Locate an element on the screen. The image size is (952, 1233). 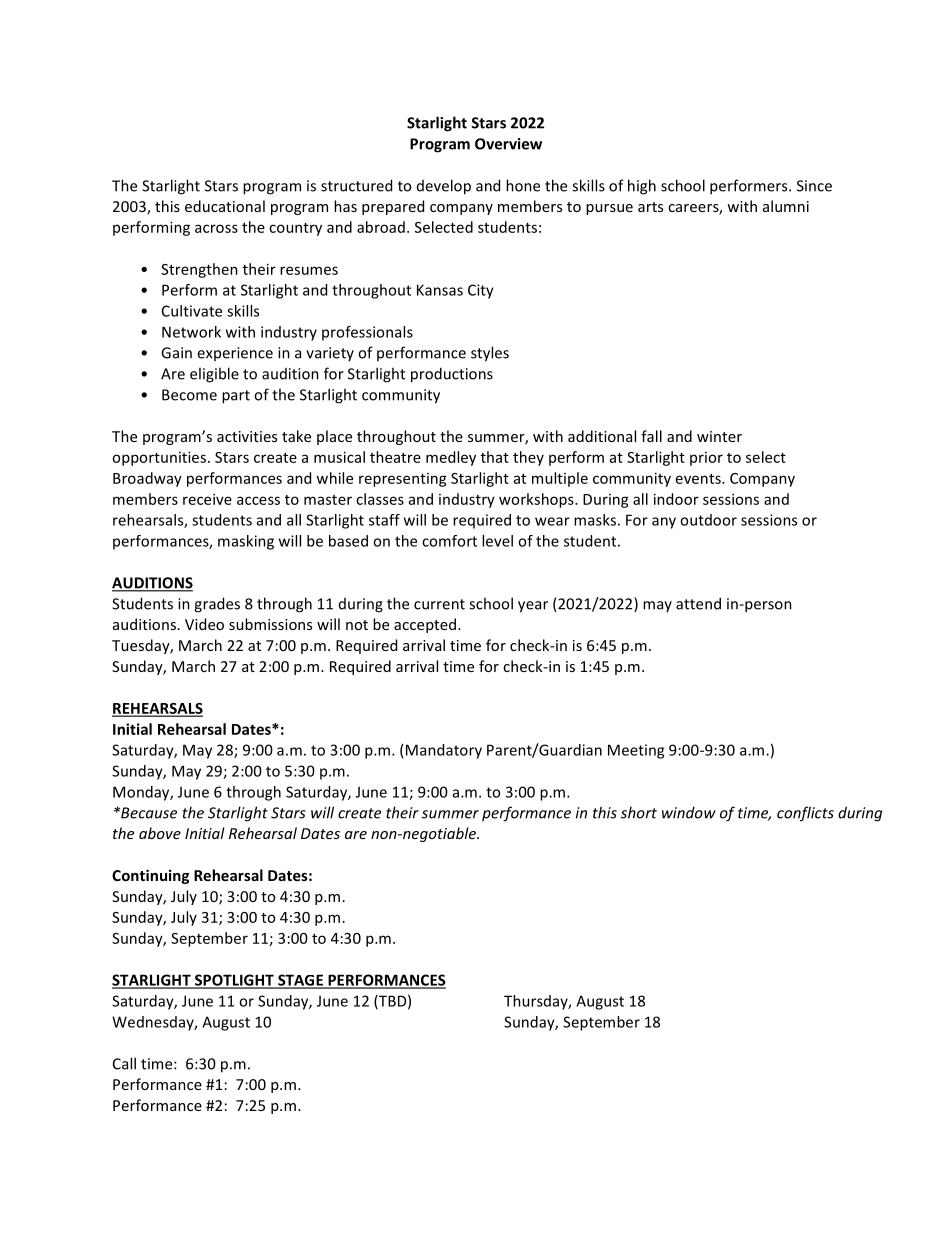
window is located at coordinates (689, 812).
